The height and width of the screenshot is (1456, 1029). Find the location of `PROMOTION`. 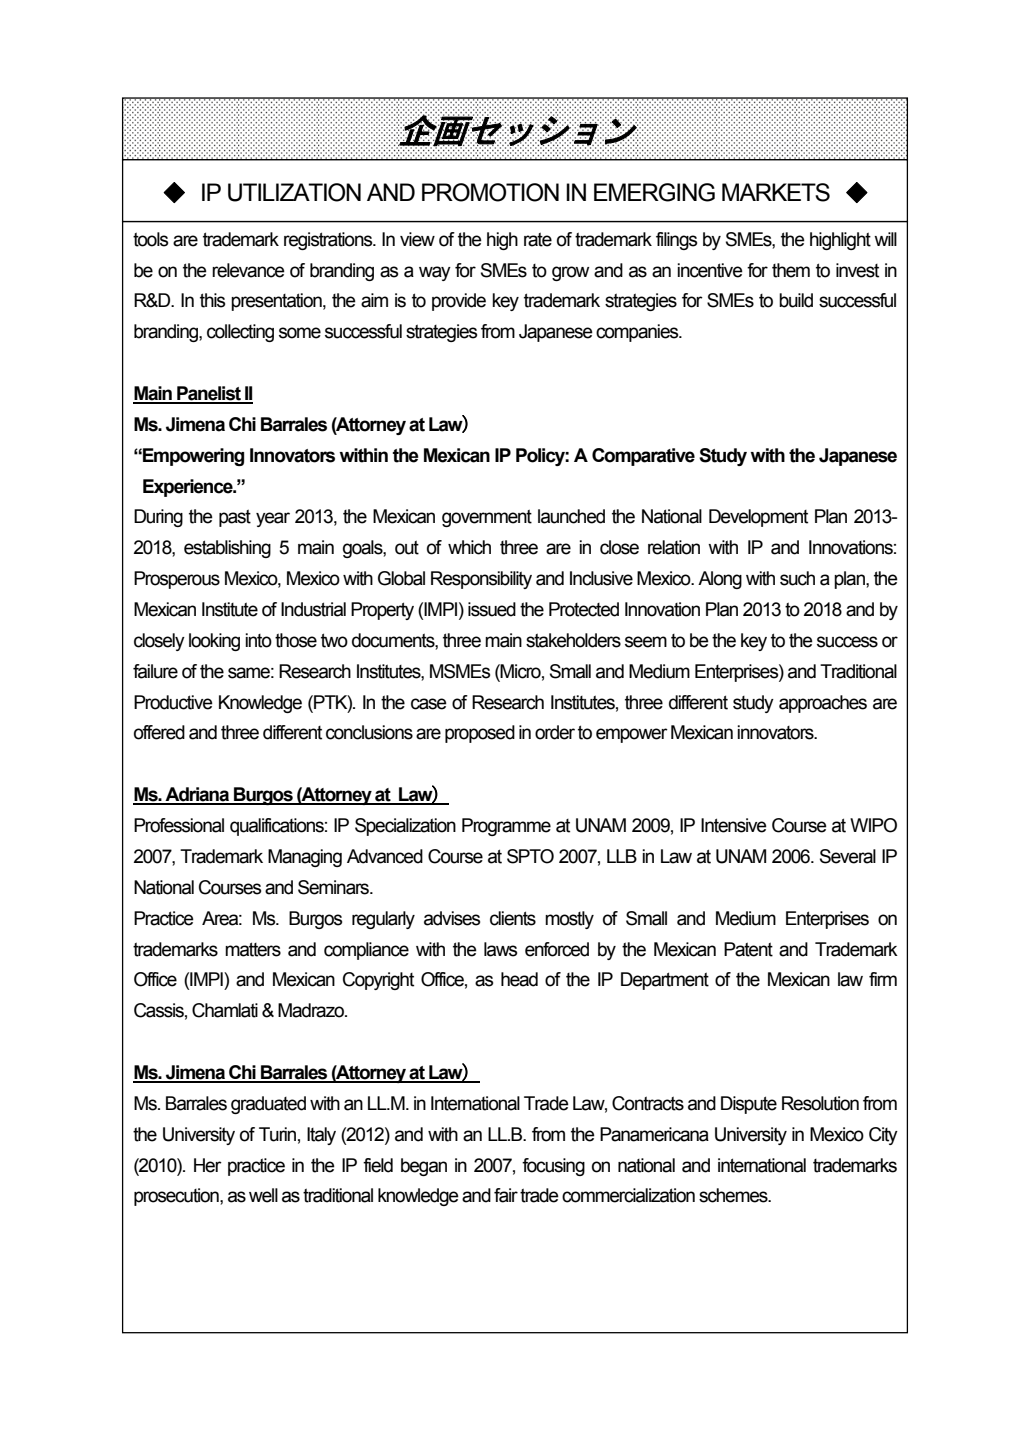

PROMOTION is located at coordinates (490, 192).
